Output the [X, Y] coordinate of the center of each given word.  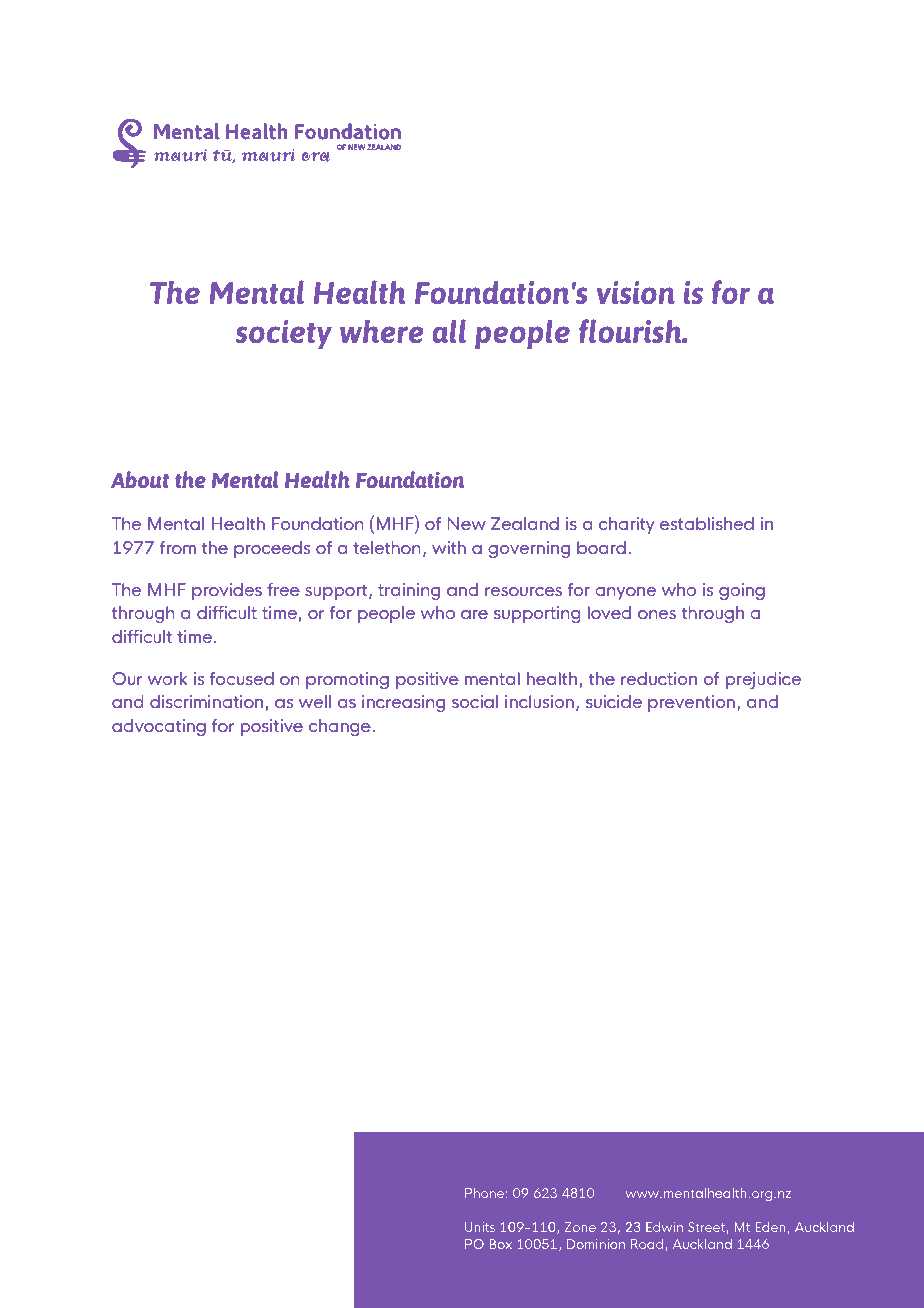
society [284, 335]
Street [706, 1227]
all [449, 331]
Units [480, 1227]
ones [657, 614]
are [474, 614]
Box [501, 1244]
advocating [159, 727]
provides [227, 591]
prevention [691, 703]
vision [636, 292]
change [340, 727]
